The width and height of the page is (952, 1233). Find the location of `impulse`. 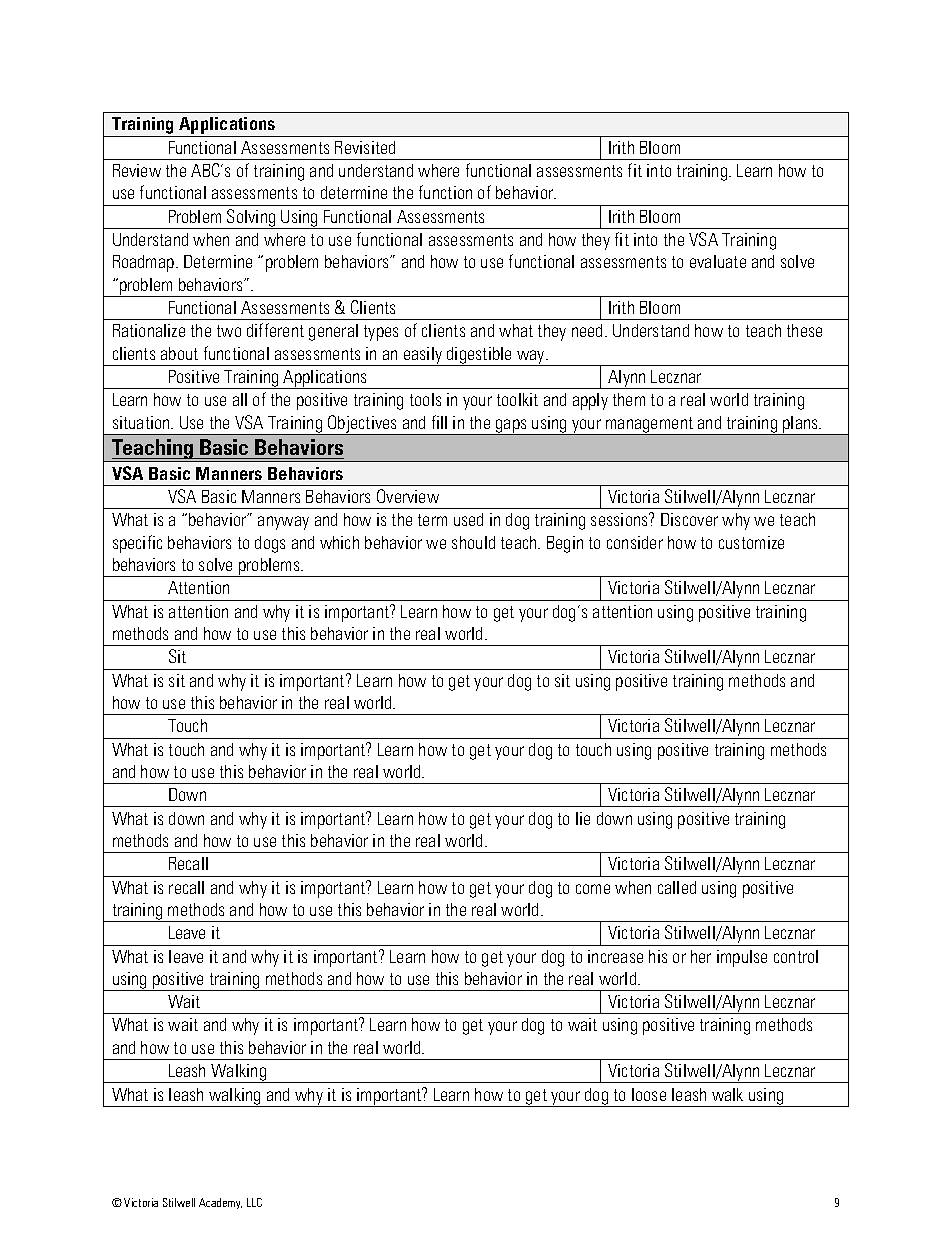

impulse is located at coordinates (742, 958).
